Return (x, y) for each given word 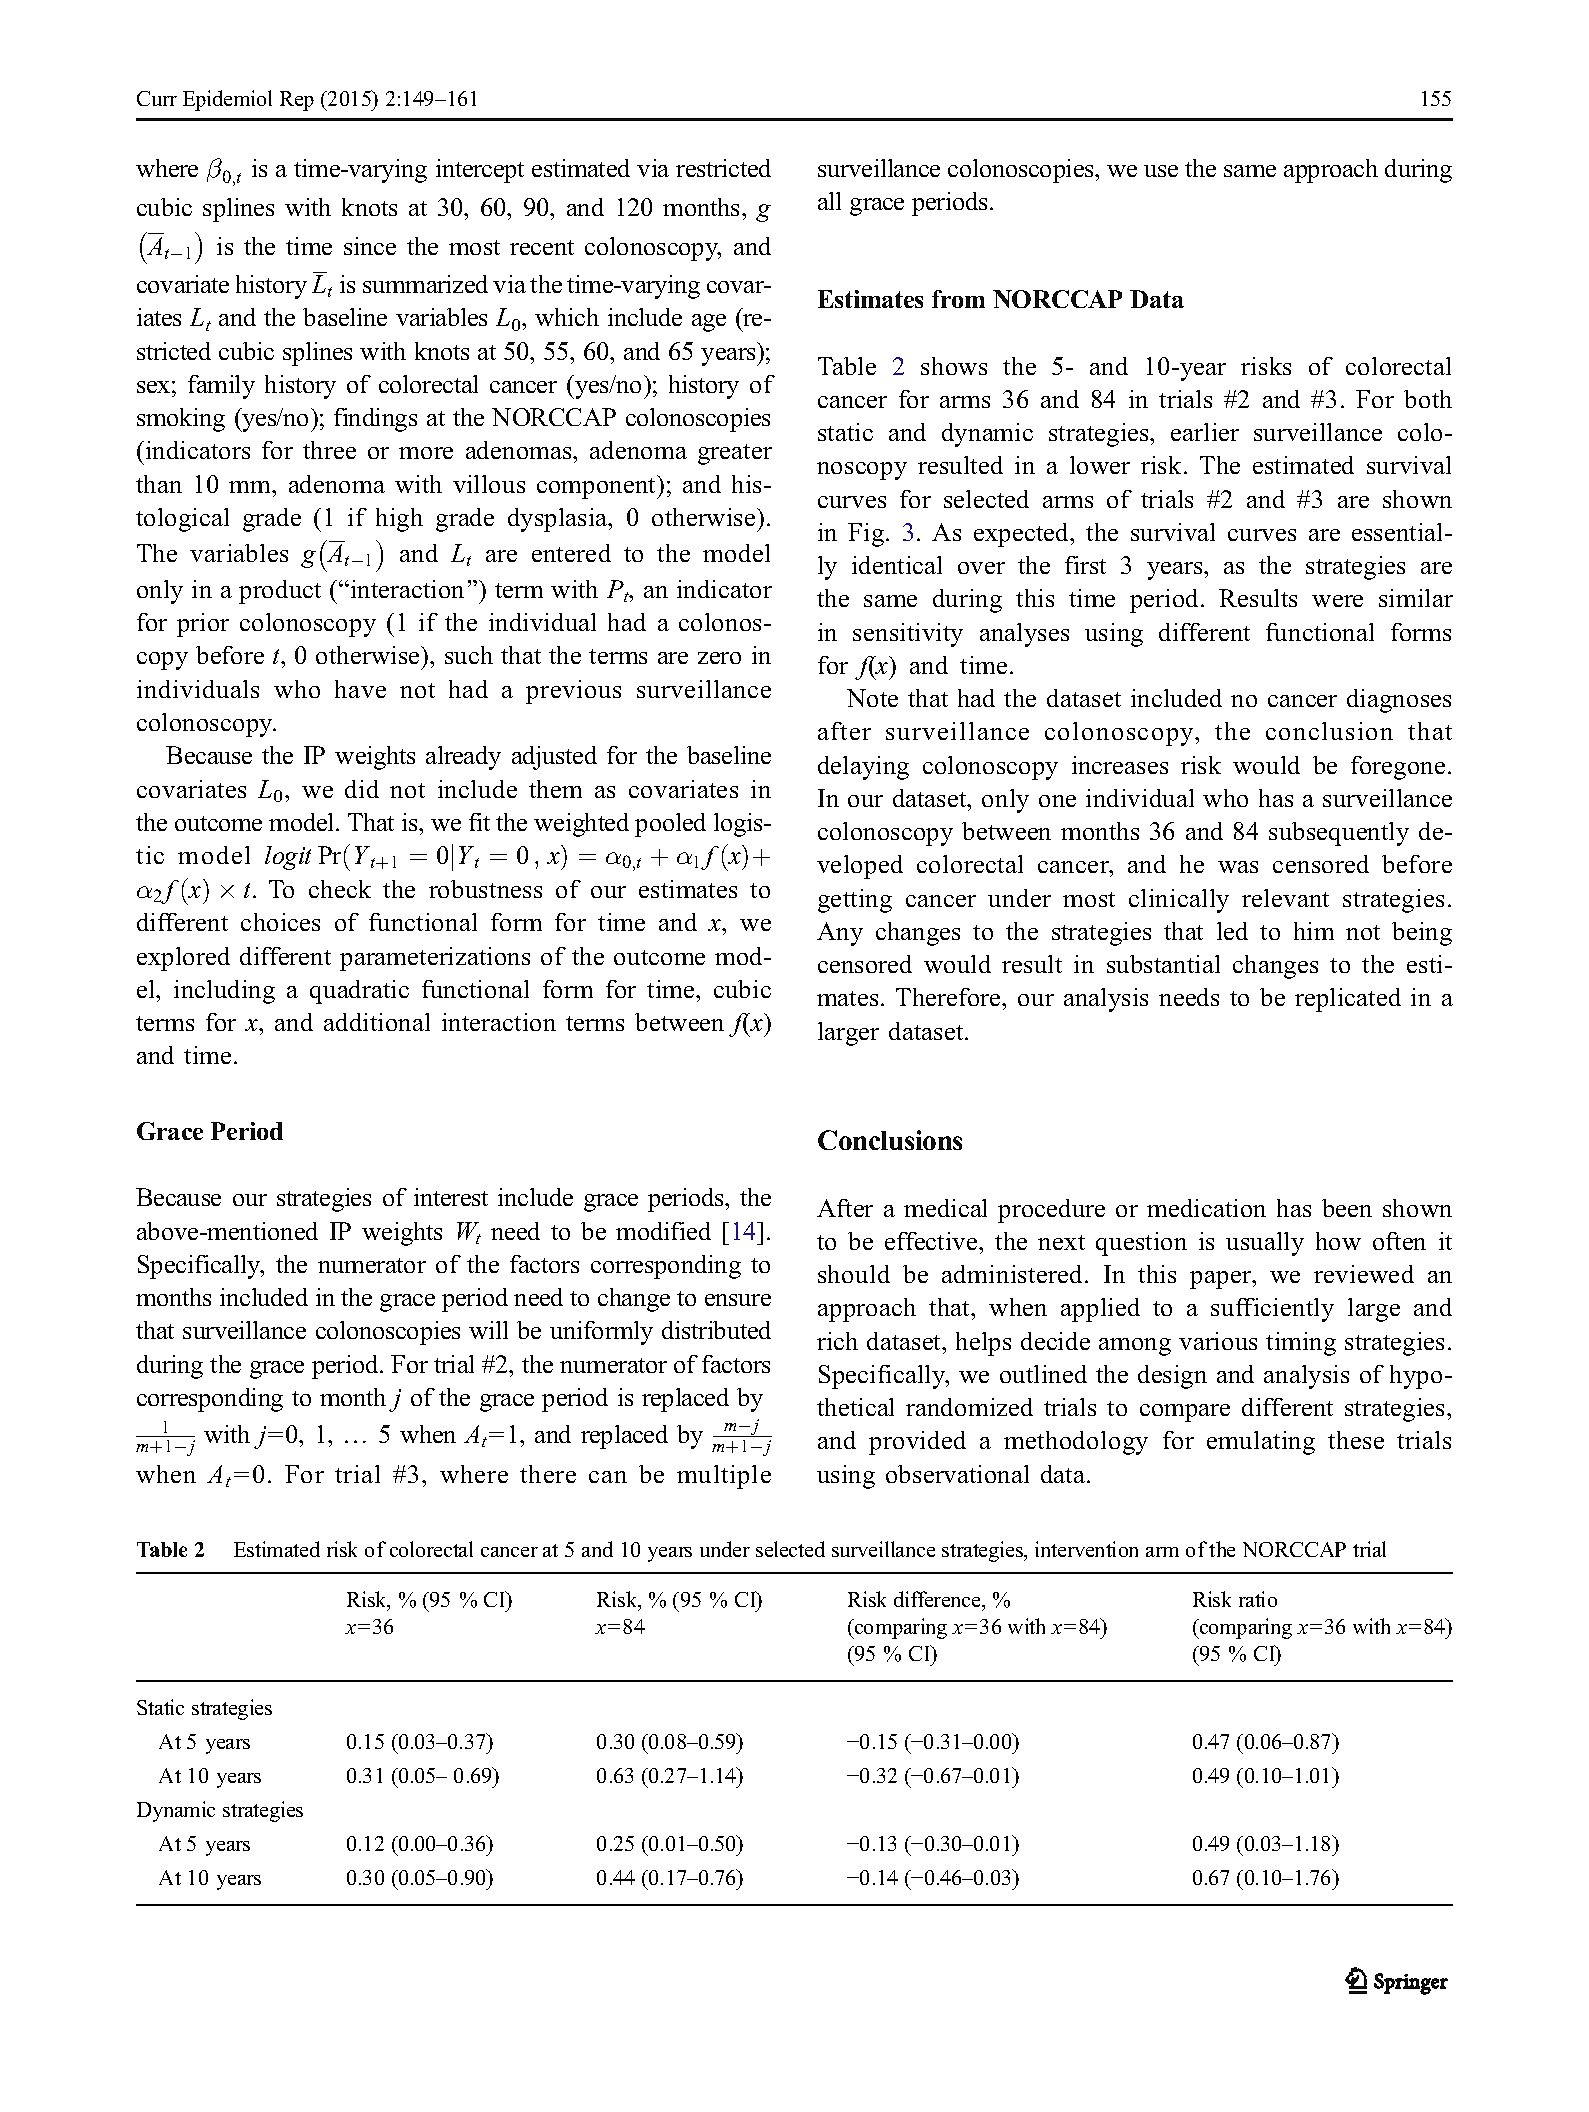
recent (542, 247)
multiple (724, 1477)
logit (288, 858)
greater (735, 454)
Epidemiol (227, 100)
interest (451, 1197)
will (488, 1330)
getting (855, 901)
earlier (1205, 432)
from (958, 299)
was (1238, 867)
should (854, 1274)
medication (1206, 1208)
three (329, 450)
